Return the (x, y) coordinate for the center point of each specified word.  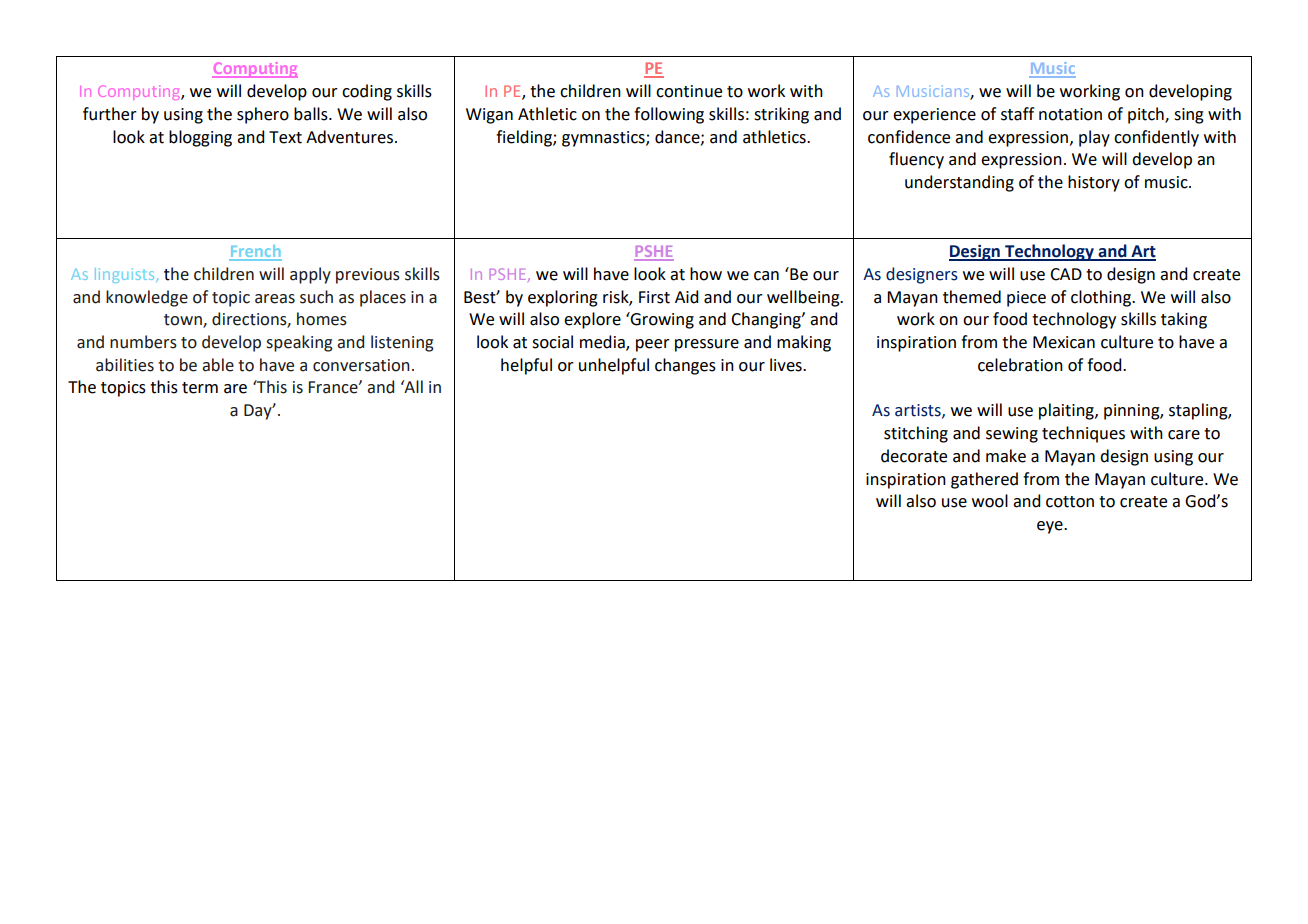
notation (1070, 114)
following (669, 115)
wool (990, 501)
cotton (1070, 502)
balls (312, 114)
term (200, 388)
